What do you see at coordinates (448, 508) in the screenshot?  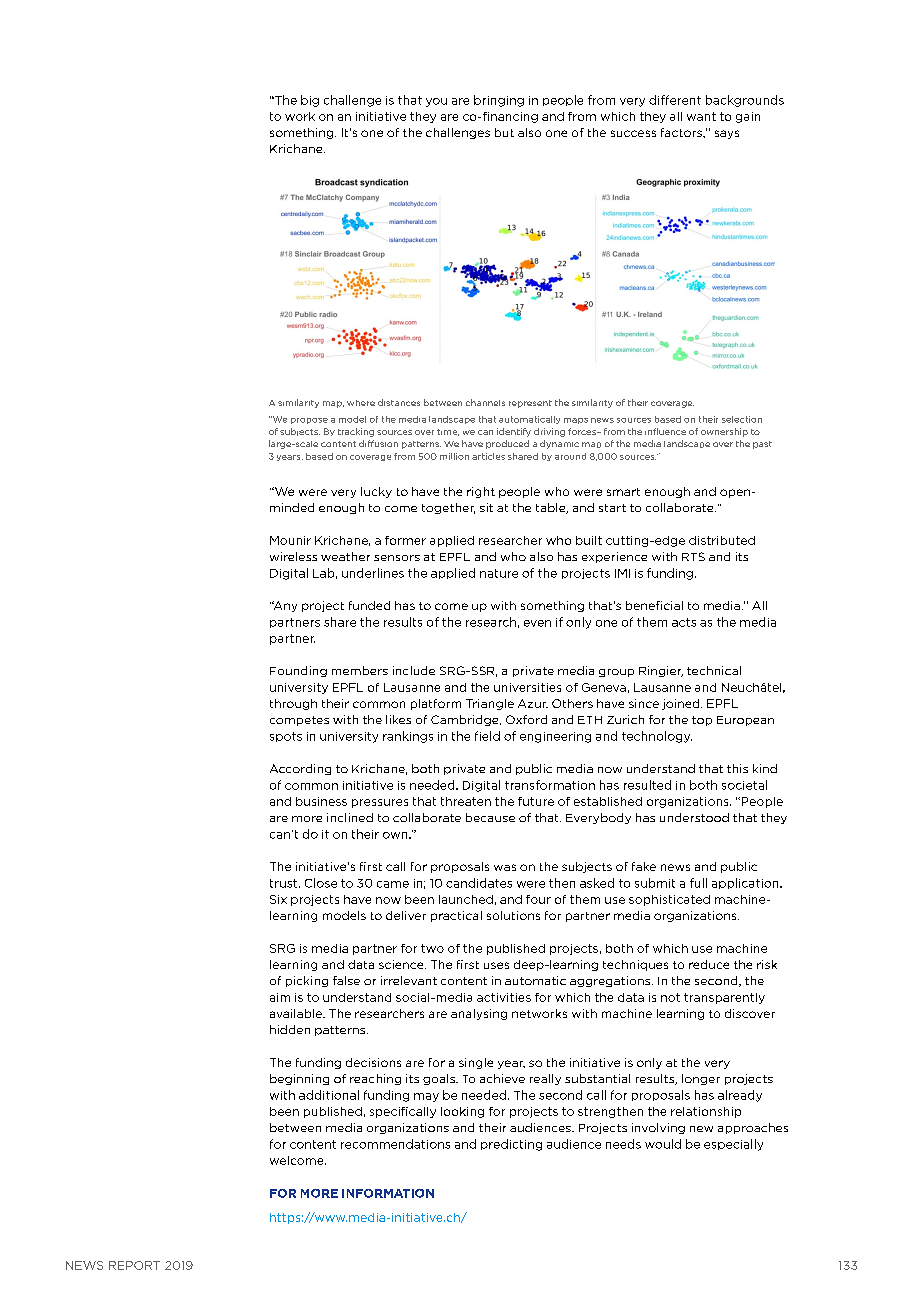 I see `together` at bounding box center [448, 508].
